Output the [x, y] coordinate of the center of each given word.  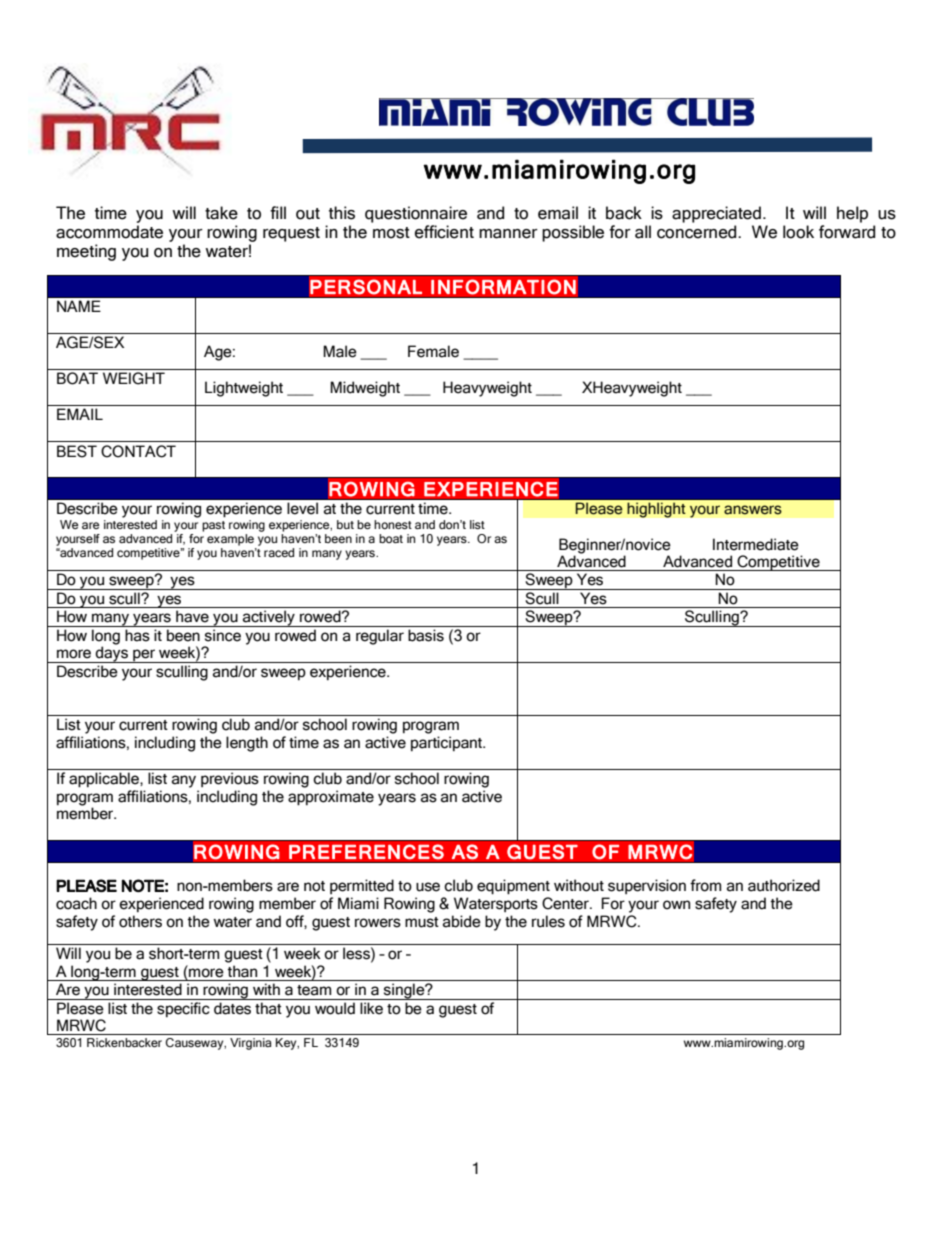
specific [183, 1009]
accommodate [109, 232]
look [798, 232]
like [371, 1008]
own [676, 905]
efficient [444, 232]
